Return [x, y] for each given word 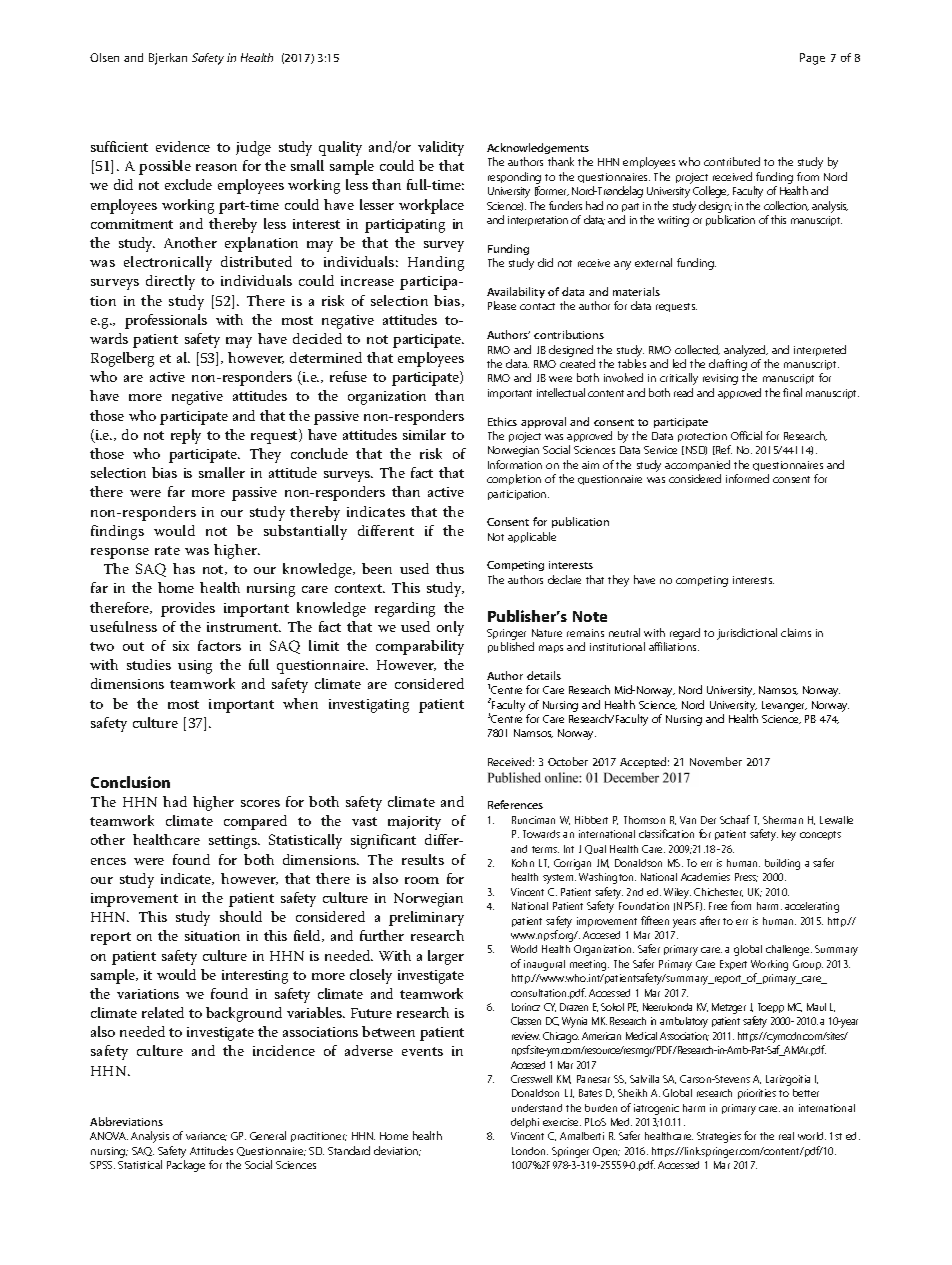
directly [170, 282]
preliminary [426, 918]
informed [747, 478]
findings [117, 532]
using [195, 667]
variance [206, 1136]
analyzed [746, 351]
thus [450, 568]
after [710, 920]
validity [441, 148]
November [716, 761]
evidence [183, 146]
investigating [369, 706]
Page [812, 59]
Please [502, 305]
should [241, 916]
